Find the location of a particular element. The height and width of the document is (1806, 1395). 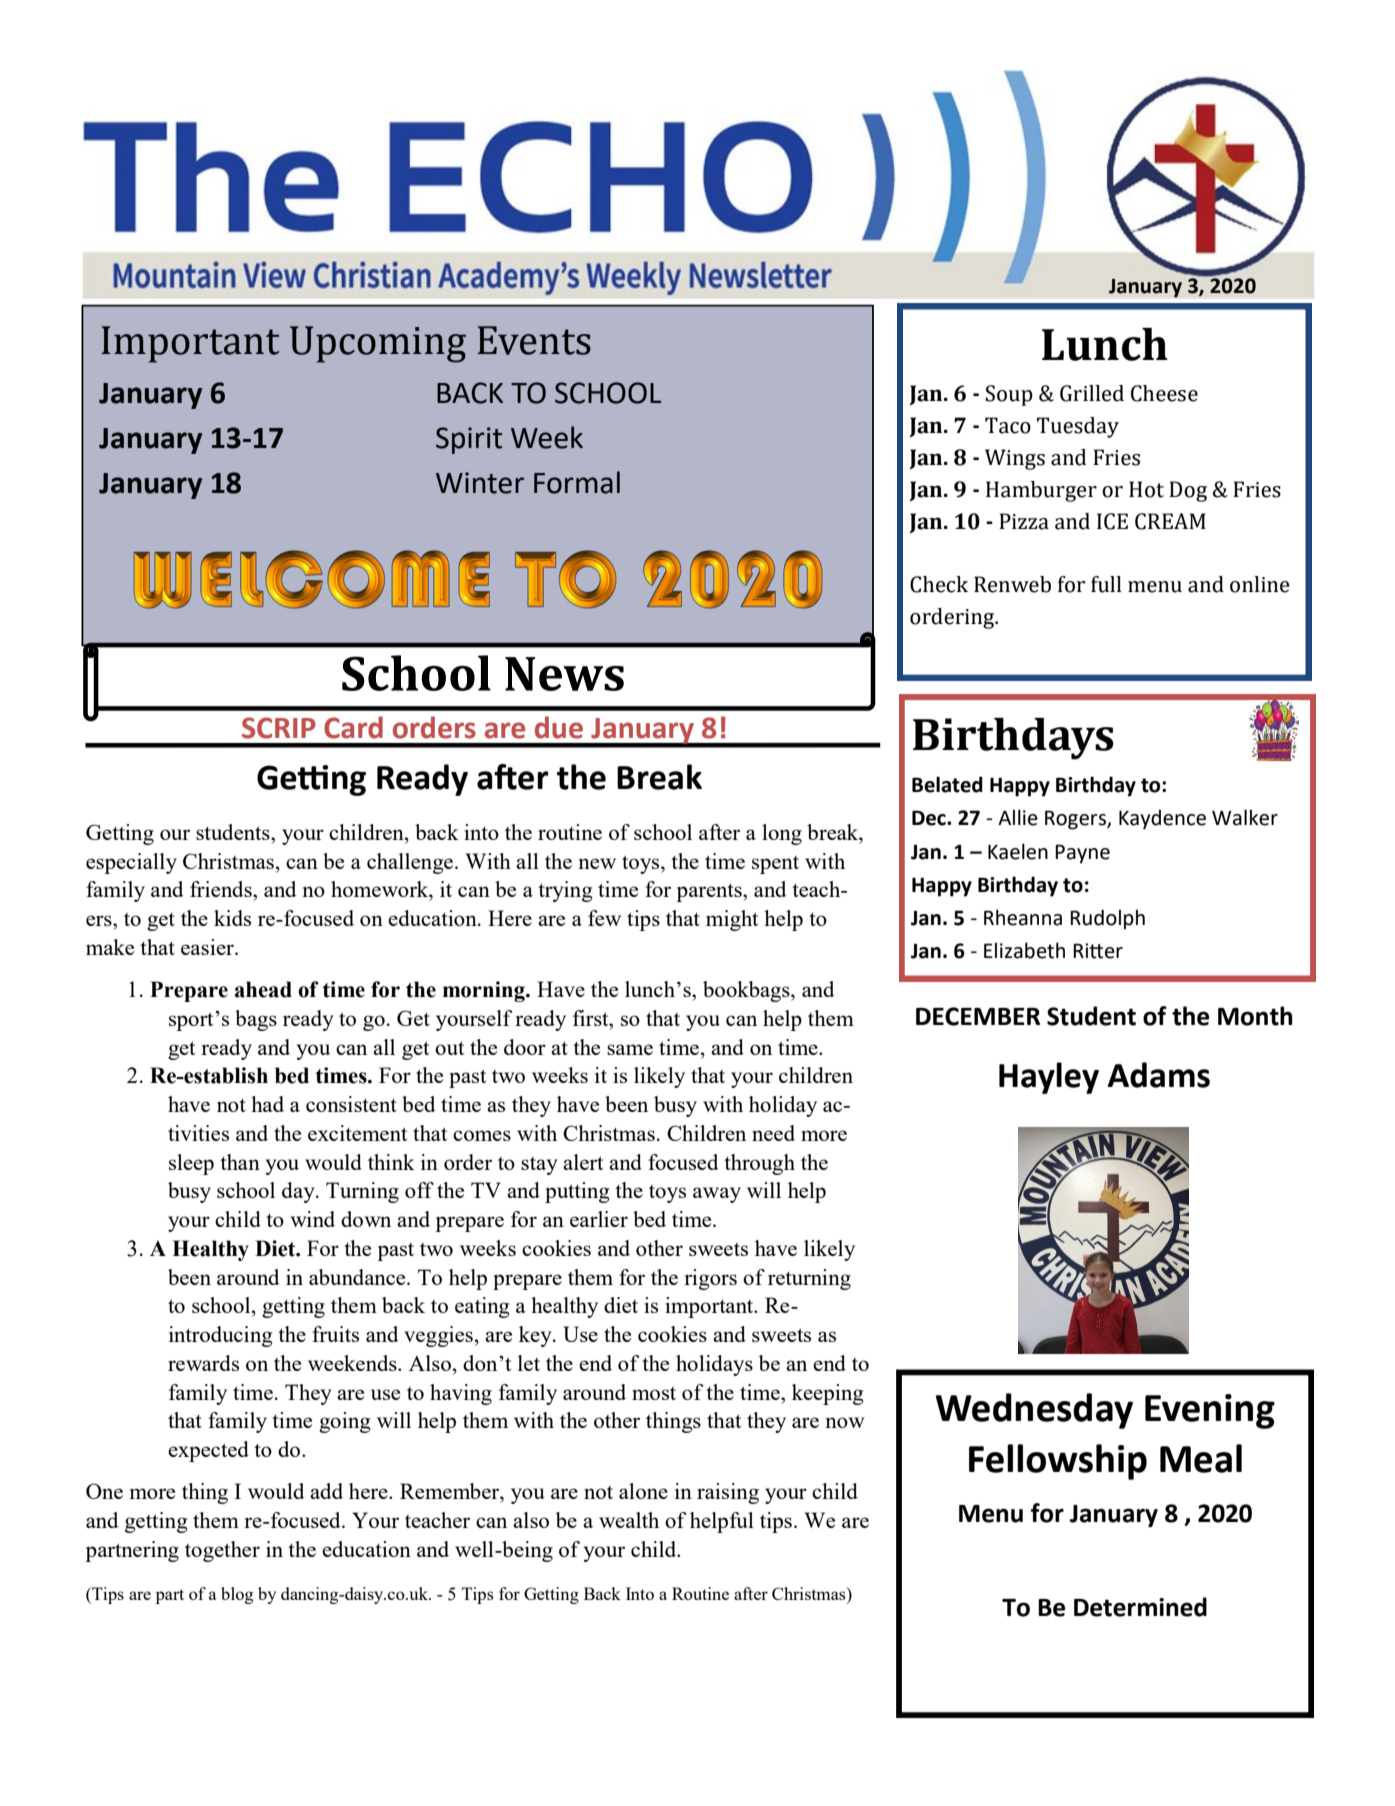

Grilled is located at coordinates (1092, 393).
